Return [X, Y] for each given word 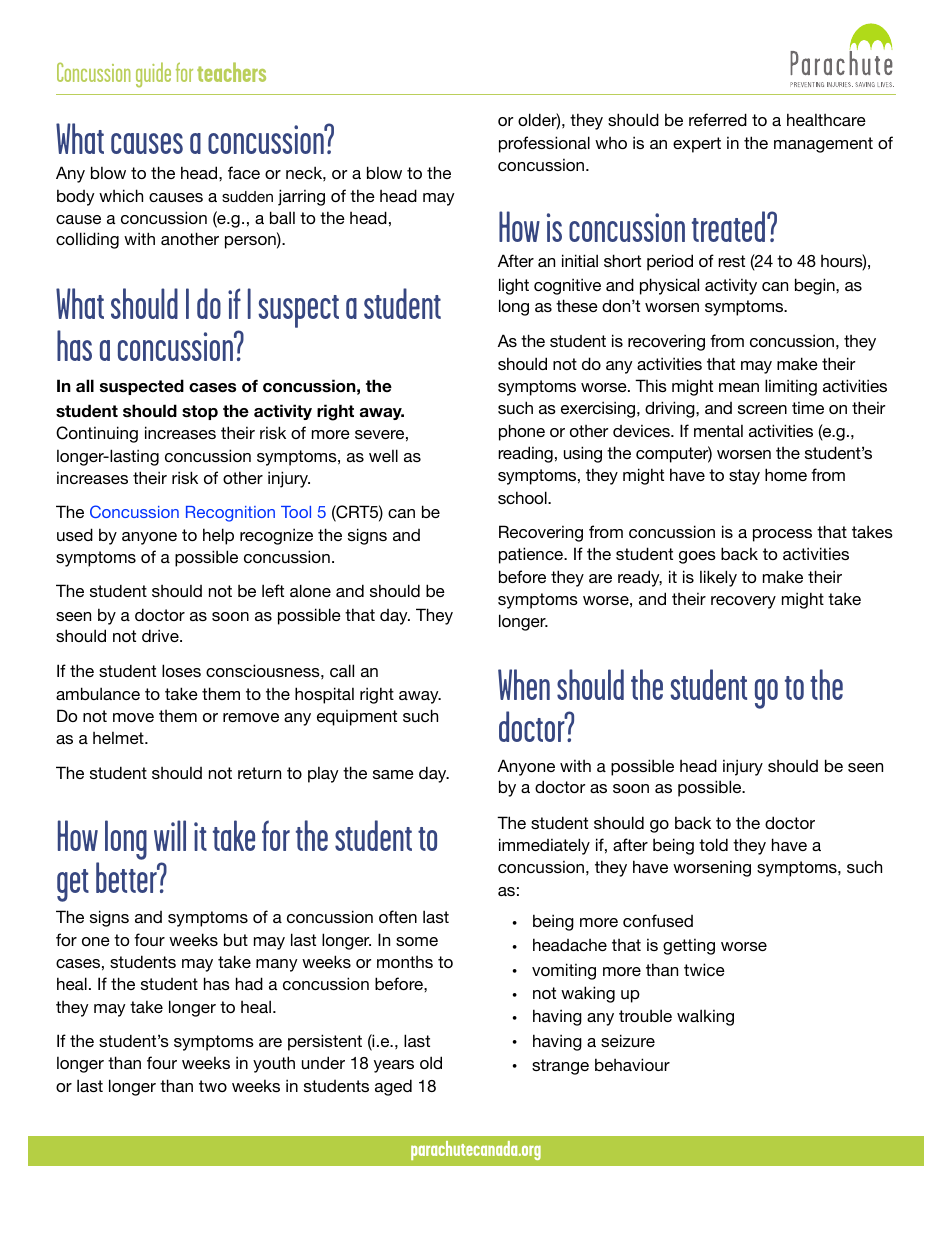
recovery [743, 602]
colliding [87, 240]
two [213, 1086]
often [398, 916]
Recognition [230, 514]
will [170, 835]
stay [744, 477]
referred [718, 119]
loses [181, 670]
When [524, 684]
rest [731, 261]
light [514, 286]
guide [153, 75]
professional [544, 144]
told [713, 844]
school [523, 497]
